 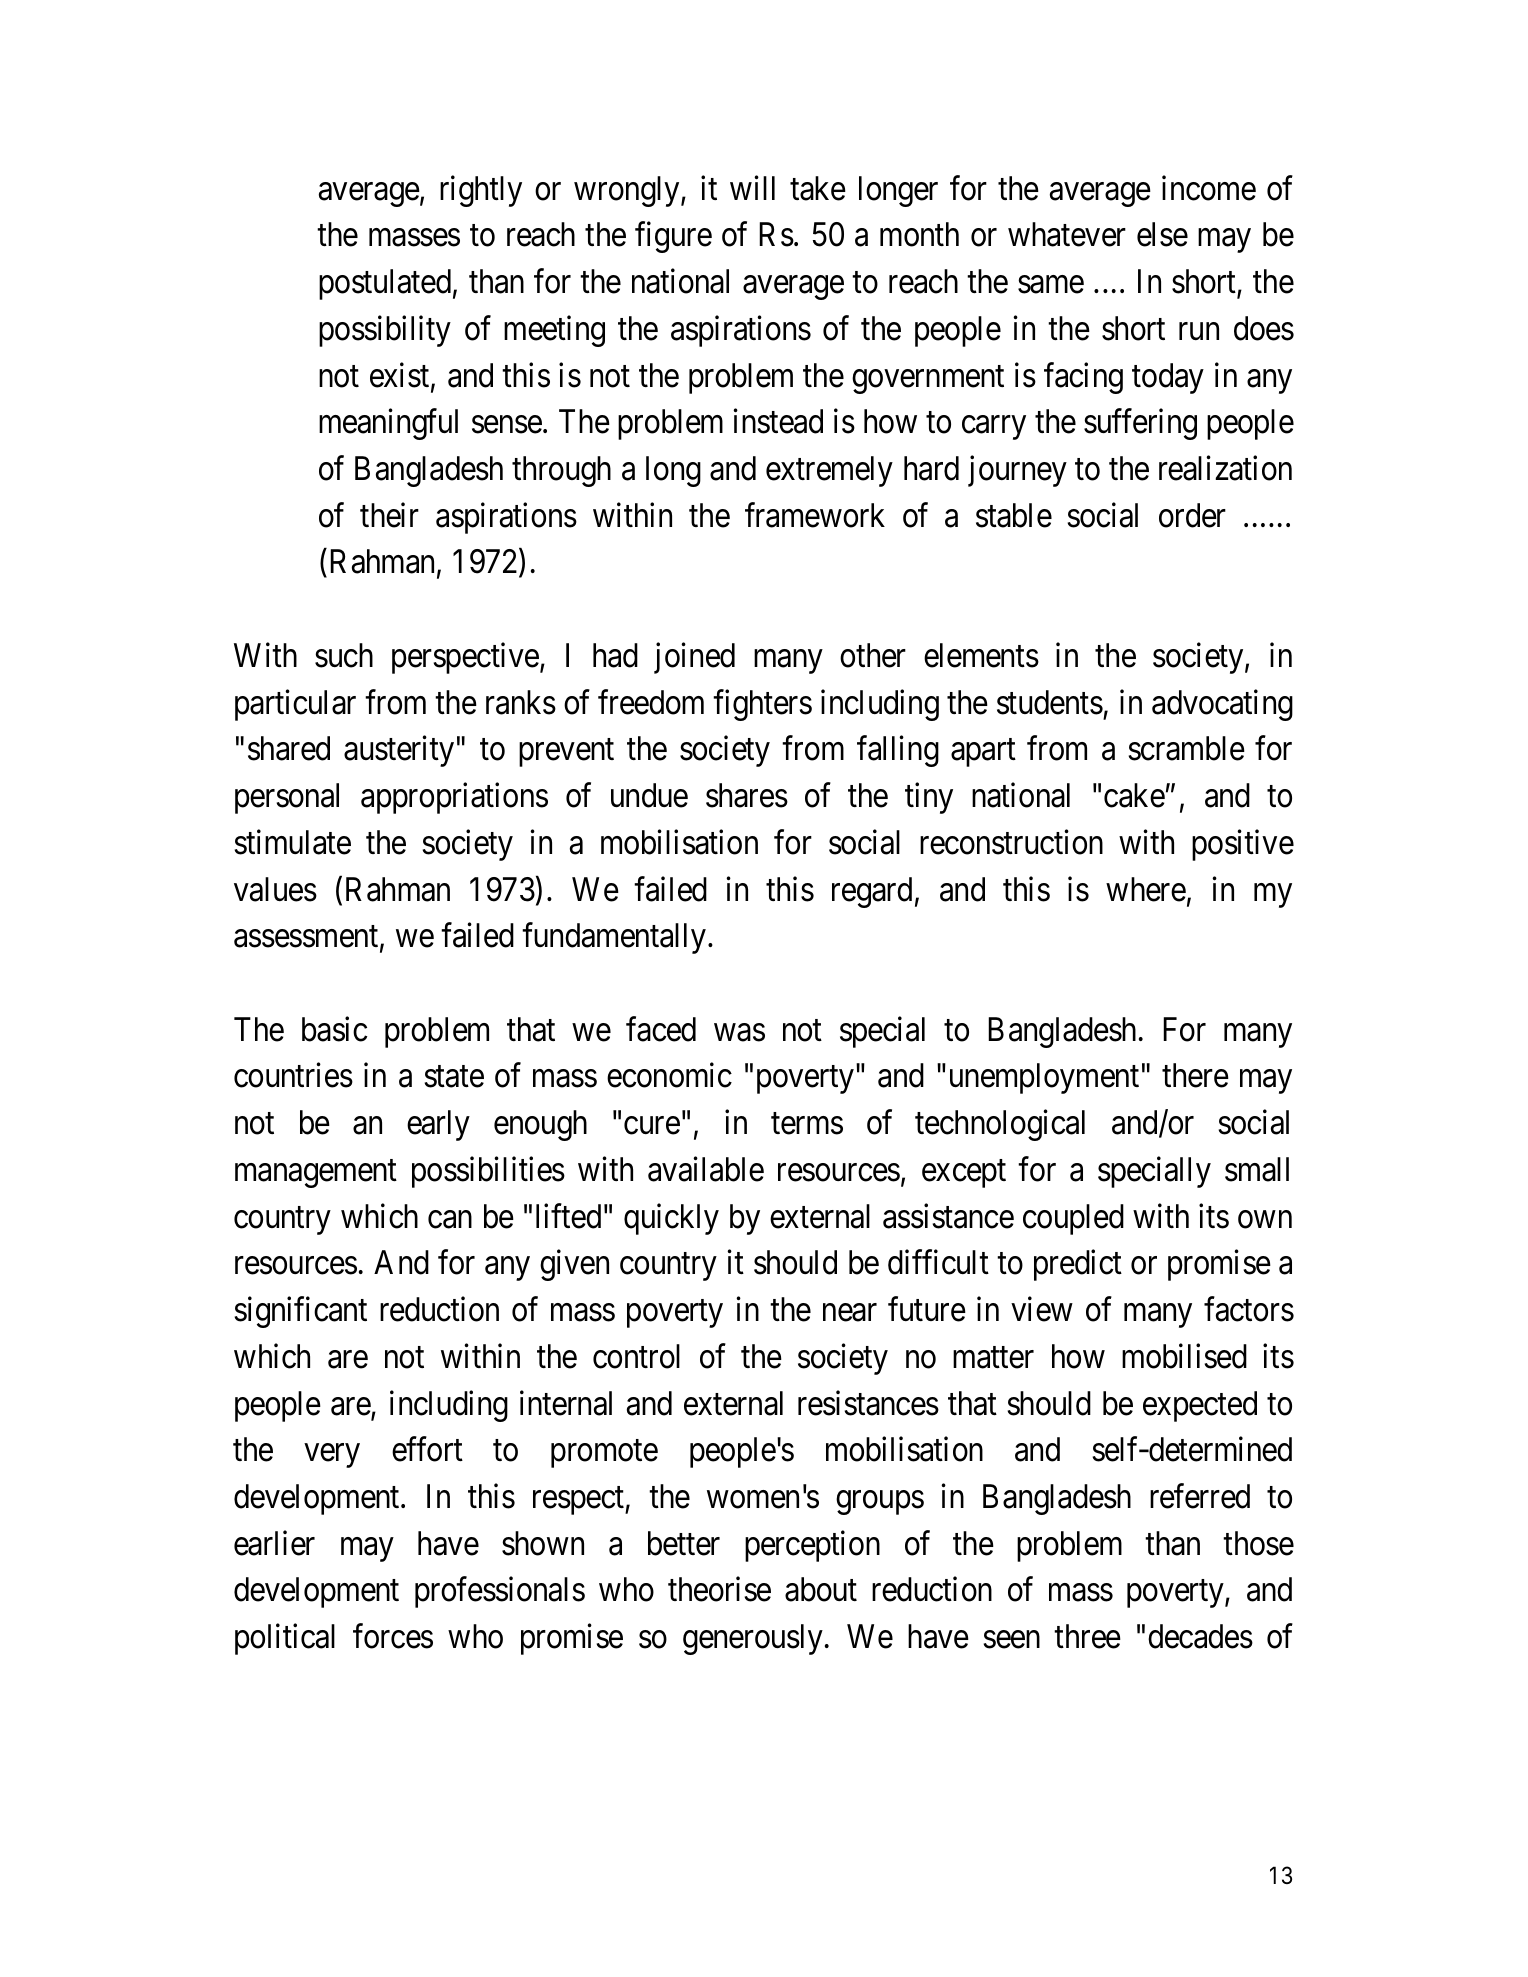 What do you see at coordinates (500, 1592) in the screenshot?
I see `professionals` at bounding box center [500, 1592].
